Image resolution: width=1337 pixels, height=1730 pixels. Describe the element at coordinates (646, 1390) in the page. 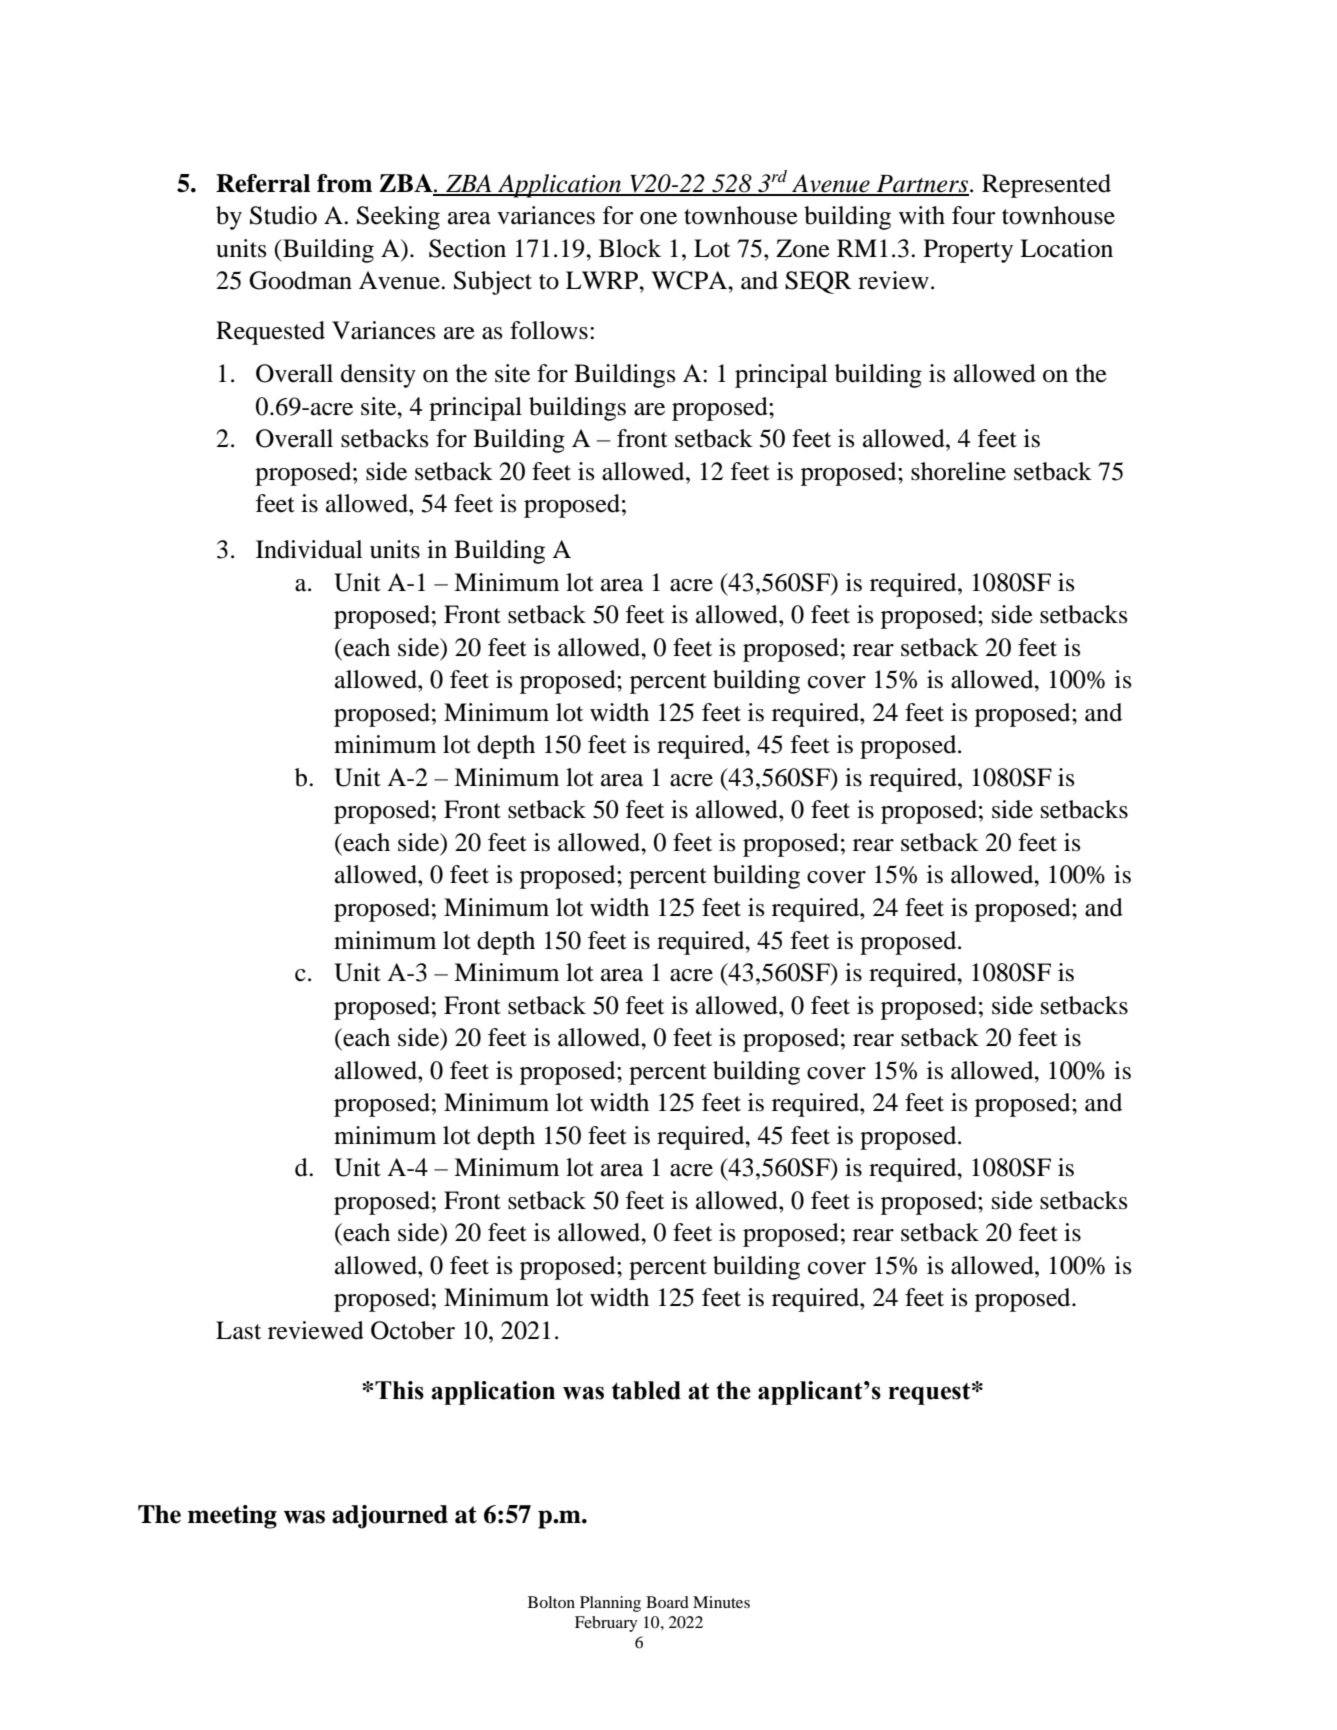

I see `tabled` at that location.
